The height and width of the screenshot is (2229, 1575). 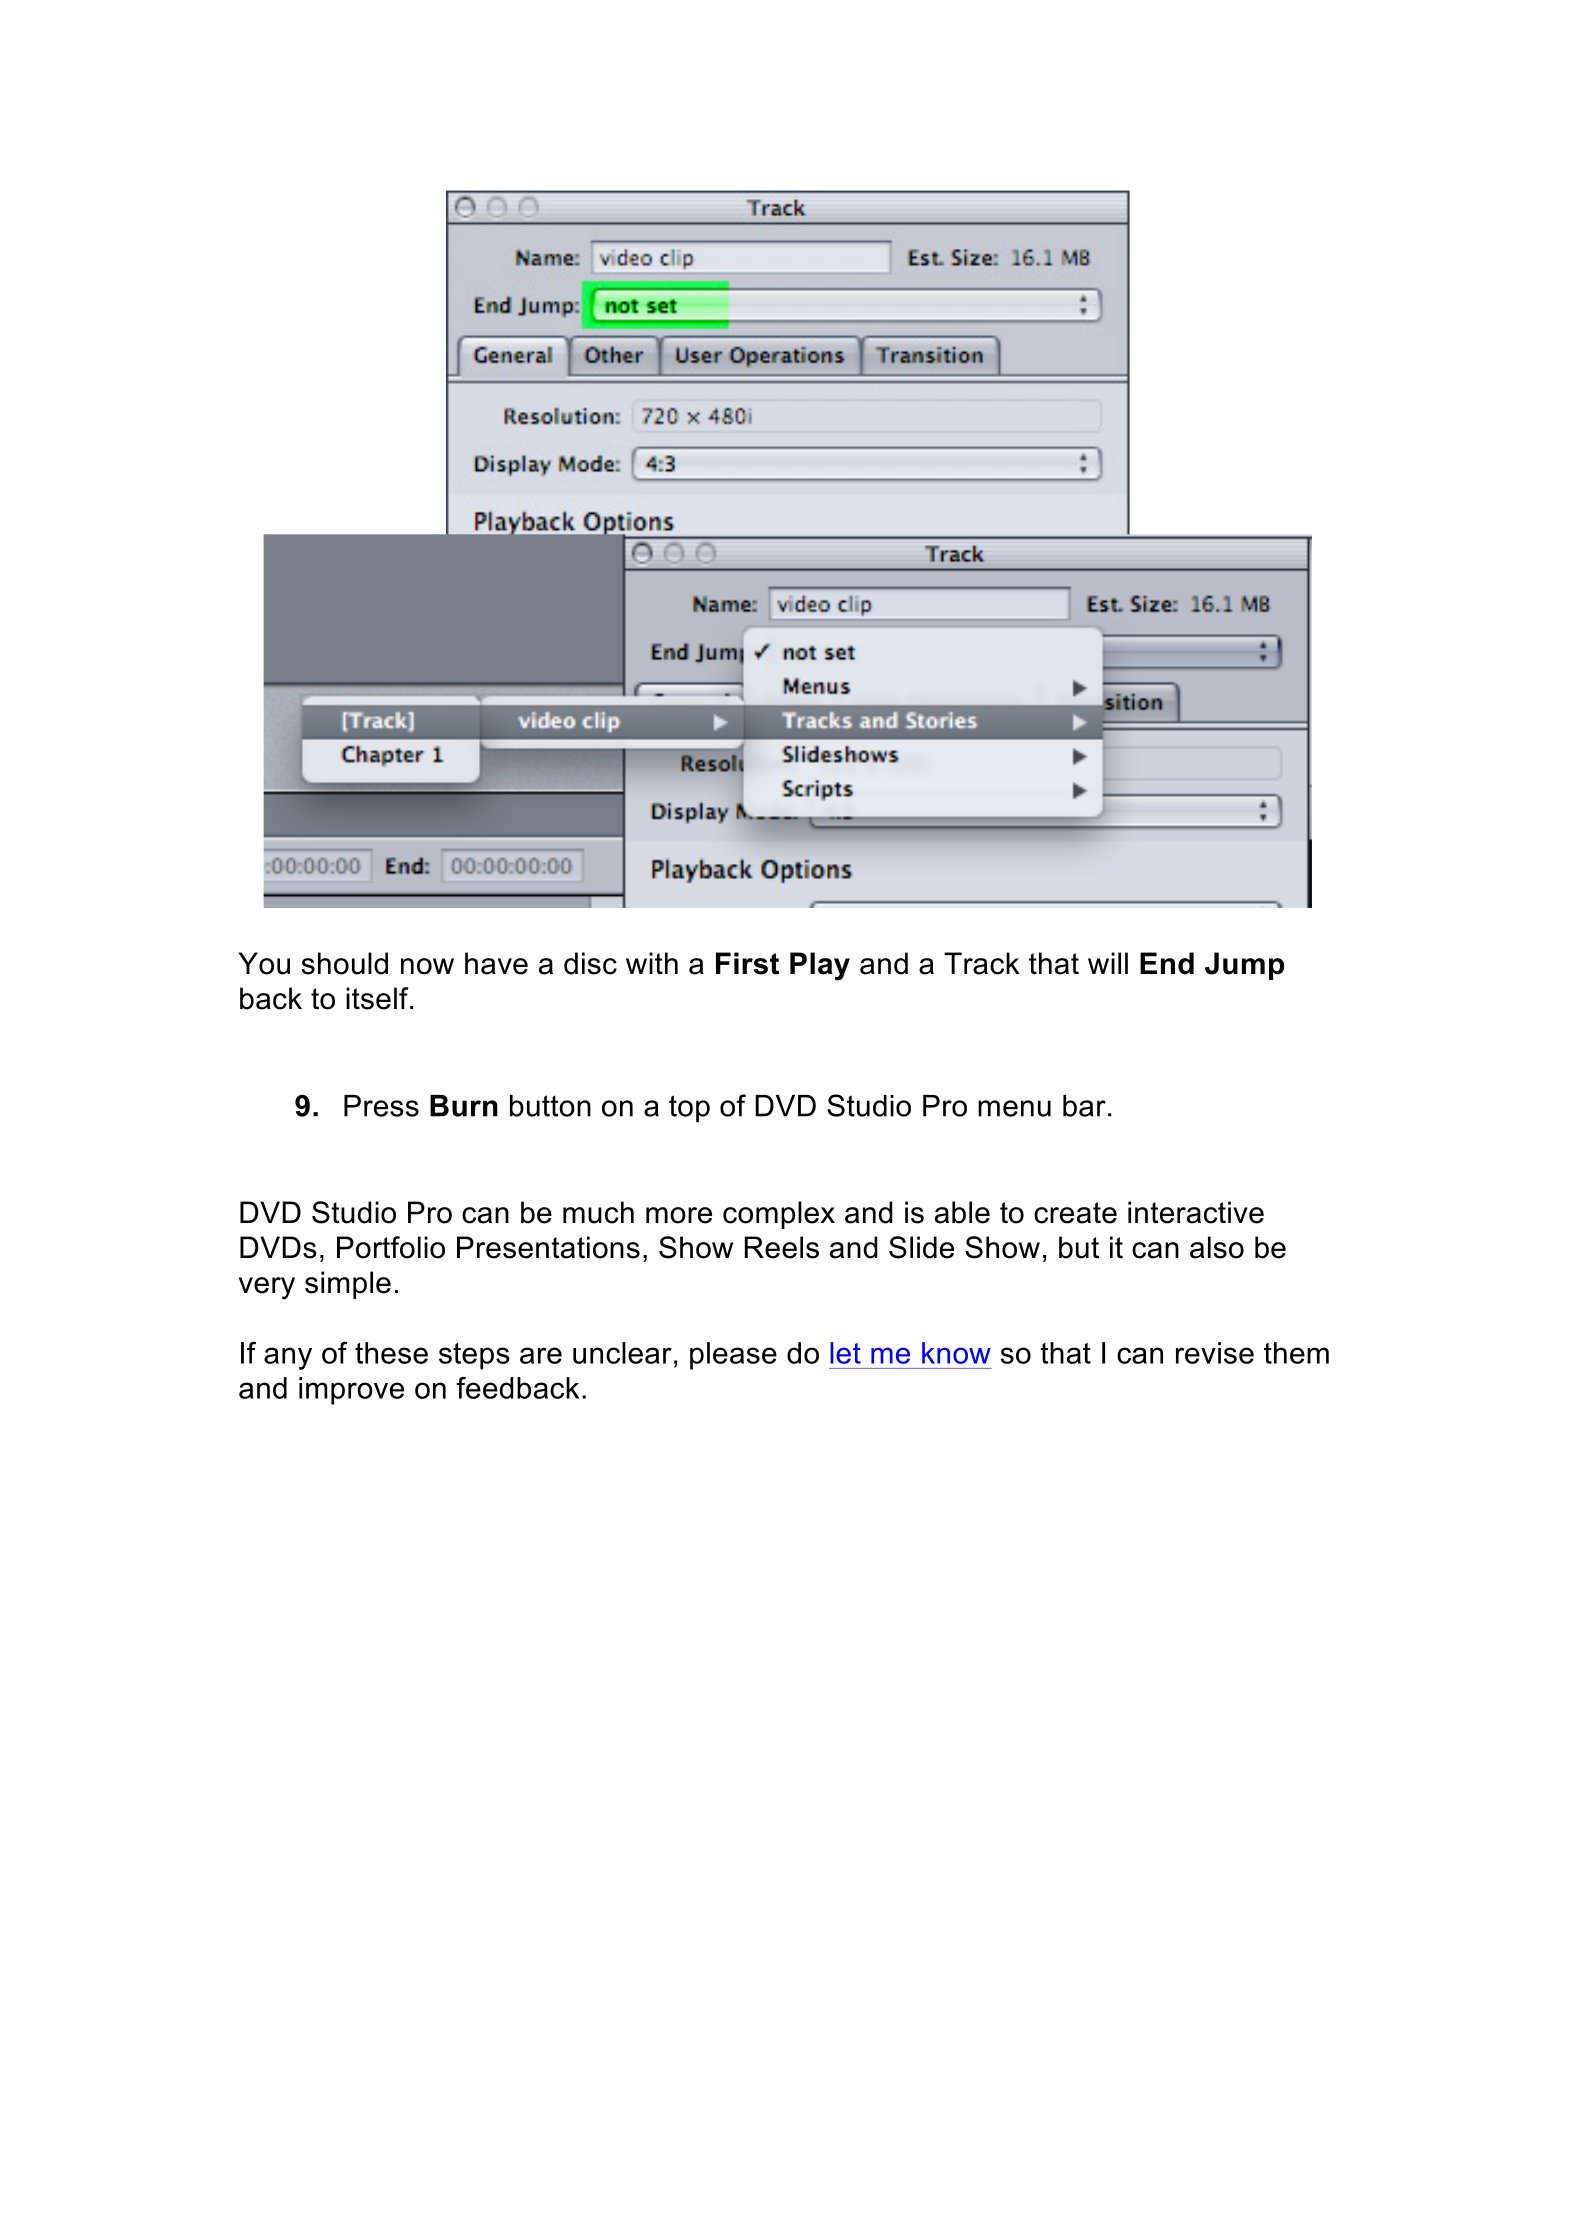 What do you see at coordinates (782, 1247) in the screenshot?
I see `Reels` at bounding box center [782, 1247].
